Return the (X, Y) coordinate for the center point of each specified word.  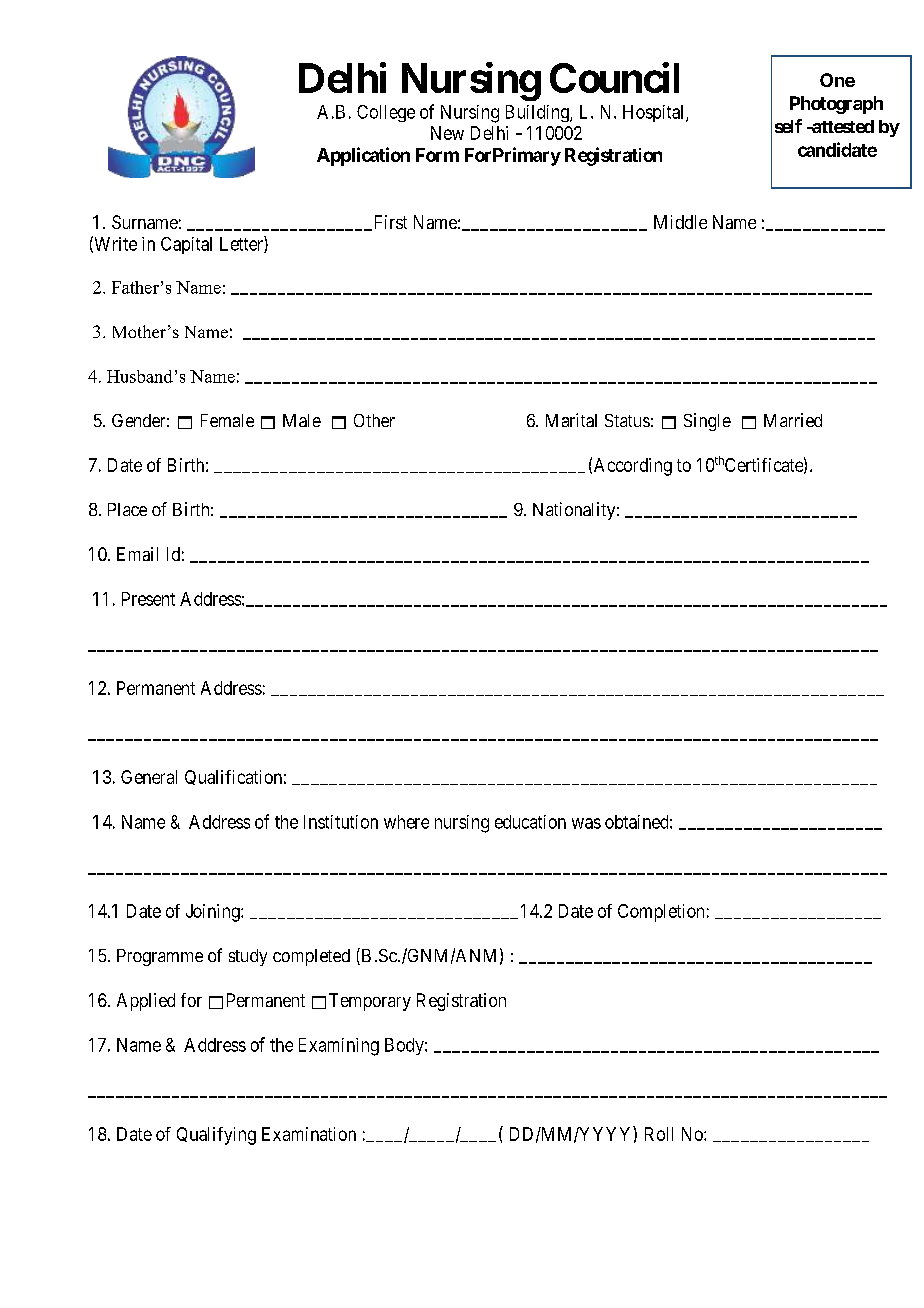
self (788, 126)
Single (707, 422)
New (447, 133)
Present (148, 599)
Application (363, 156)
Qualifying (216, 1136)
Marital (571, 420)
